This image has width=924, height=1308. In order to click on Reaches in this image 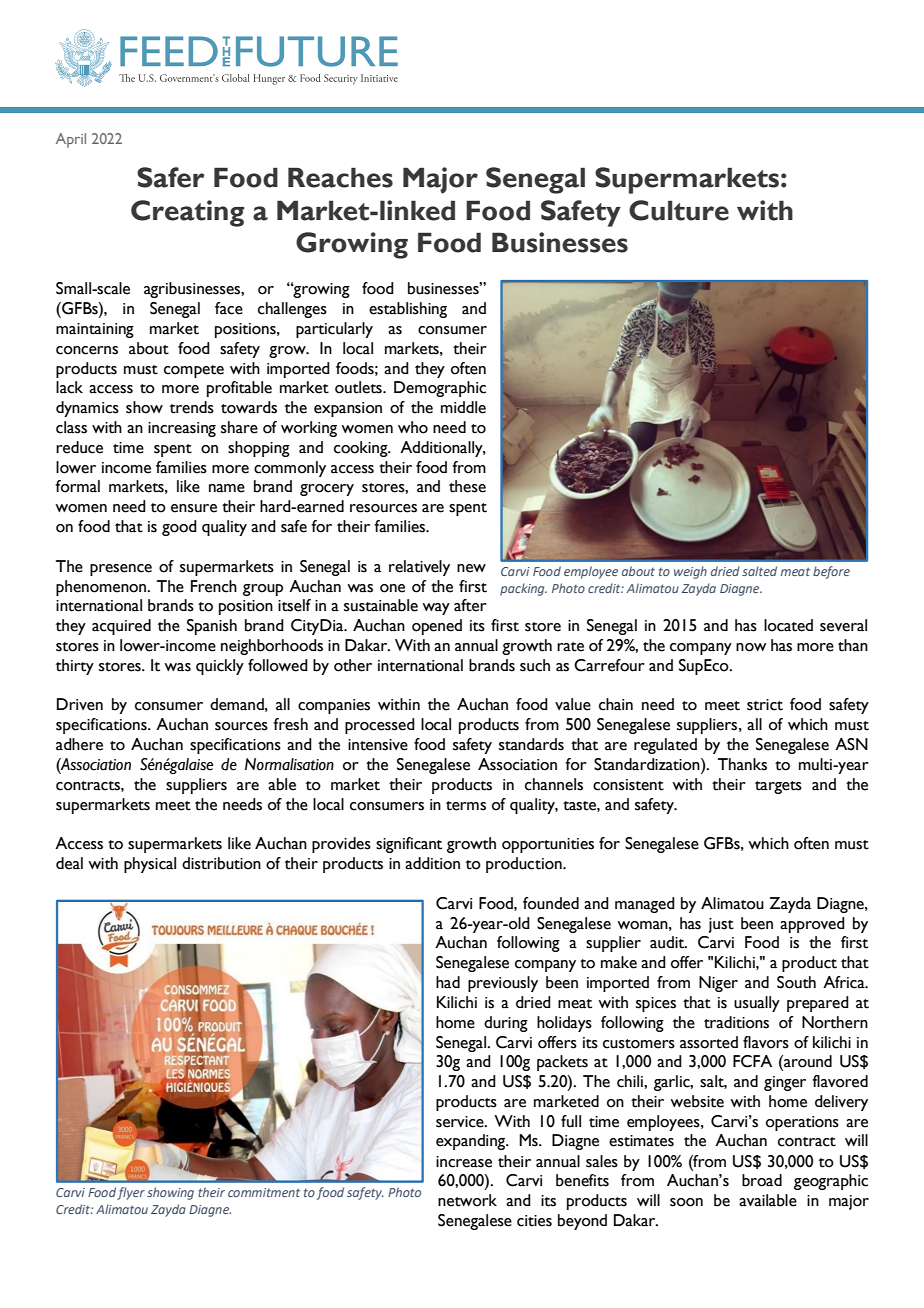, I will do `click(340, 177)`.
